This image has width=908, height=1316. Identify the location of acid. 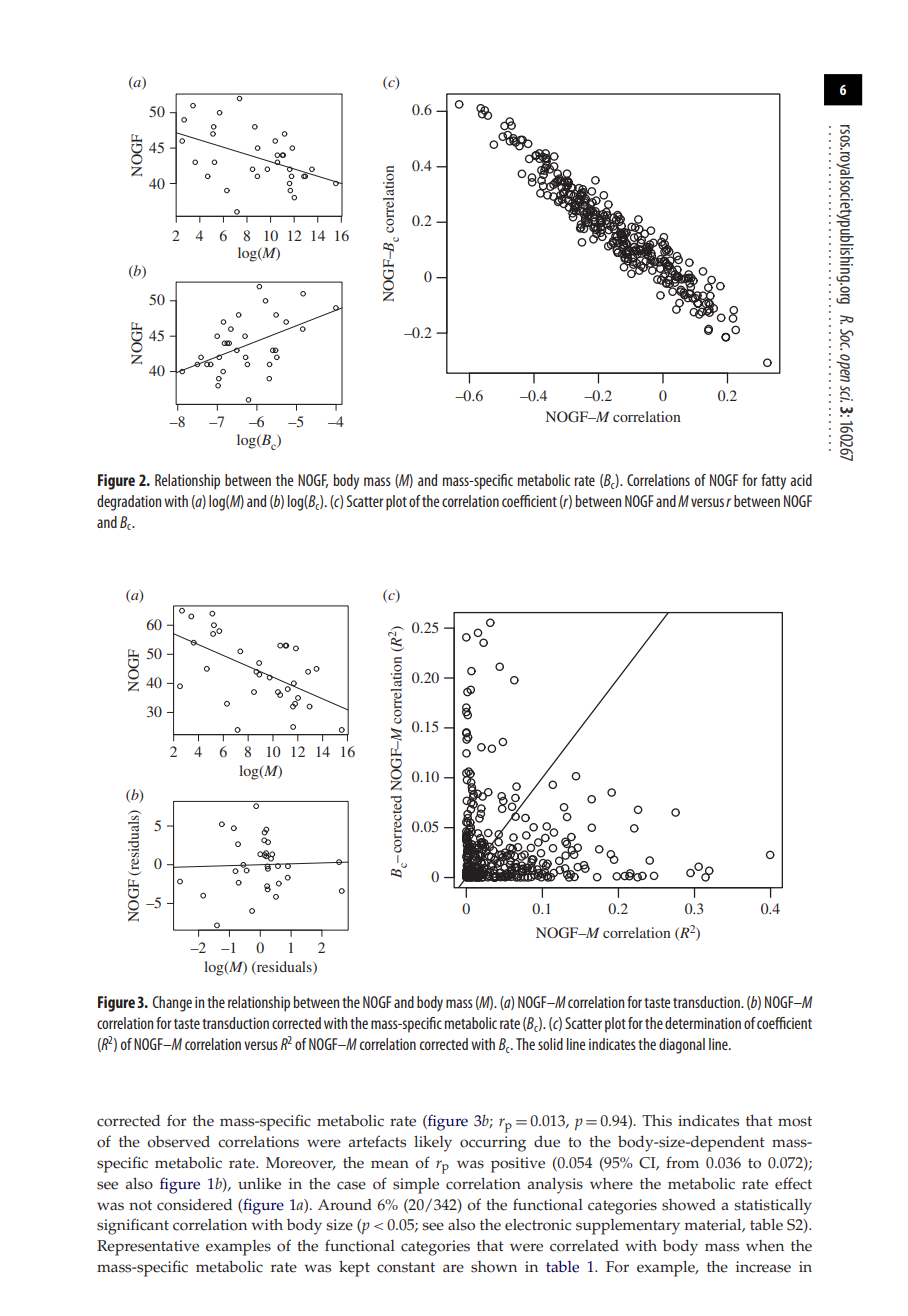
(801, 480).
